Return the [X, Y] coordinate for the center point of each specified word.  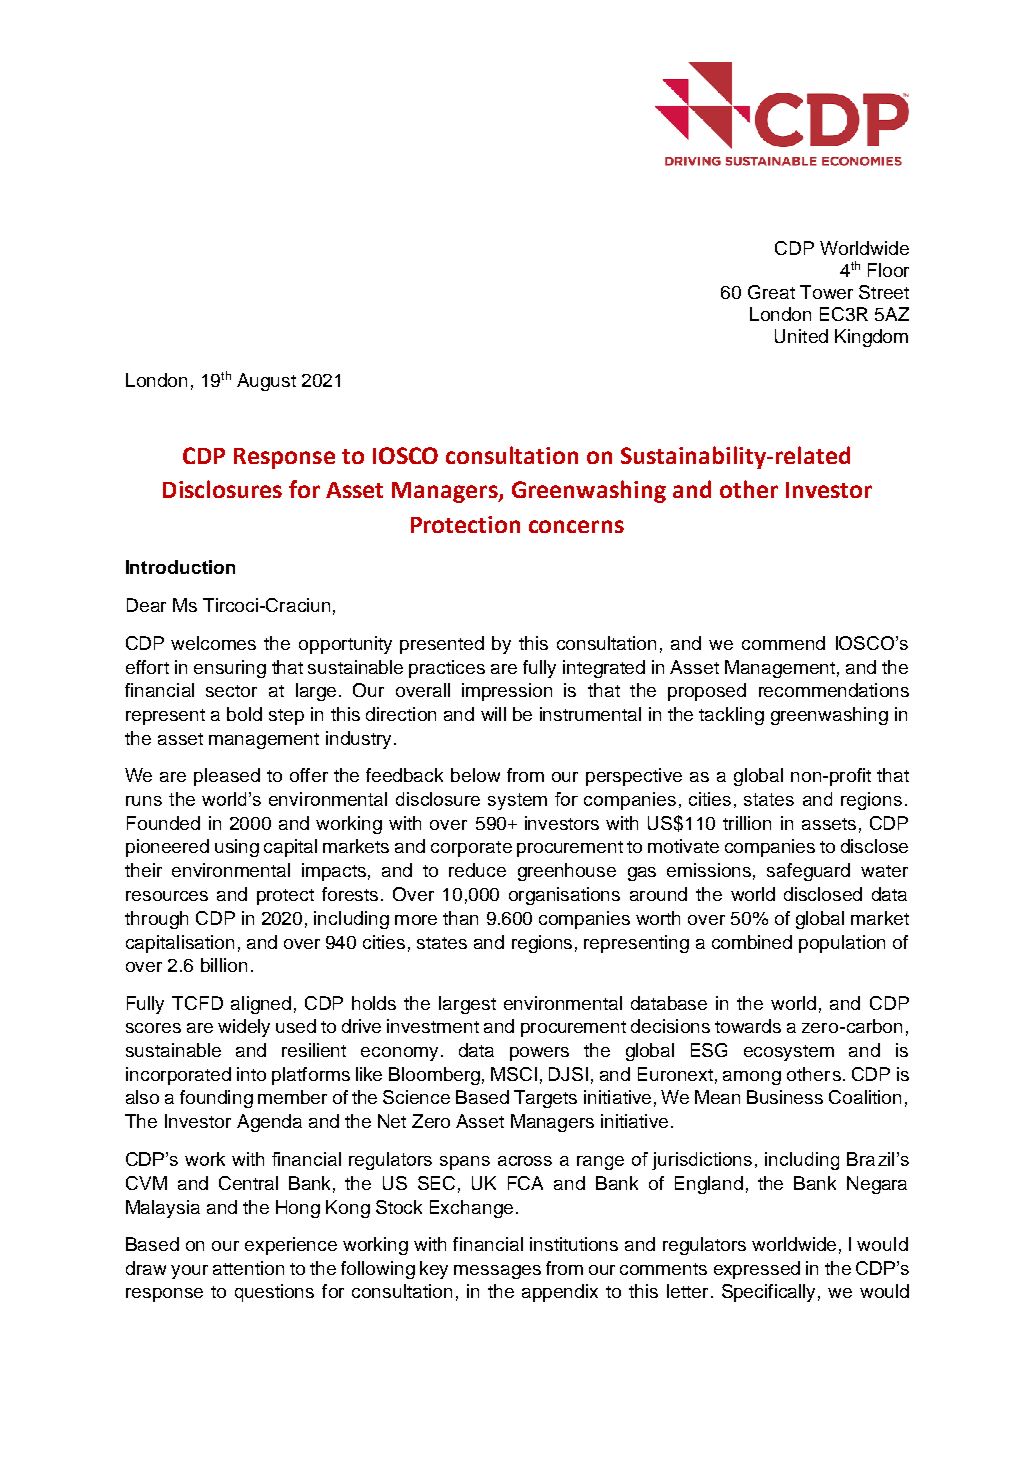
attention [248, 1268]
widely [244, 1028]
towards [748, 1026]
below [475, 775]
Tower [826, 292]
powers [539, 1054]
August [266, 382]
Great [771, 292]
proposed [707, 692]
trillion [747, 823]
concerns [576, 526]
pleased [227, 777]
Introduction [180, 567]
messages [497, 1272]
